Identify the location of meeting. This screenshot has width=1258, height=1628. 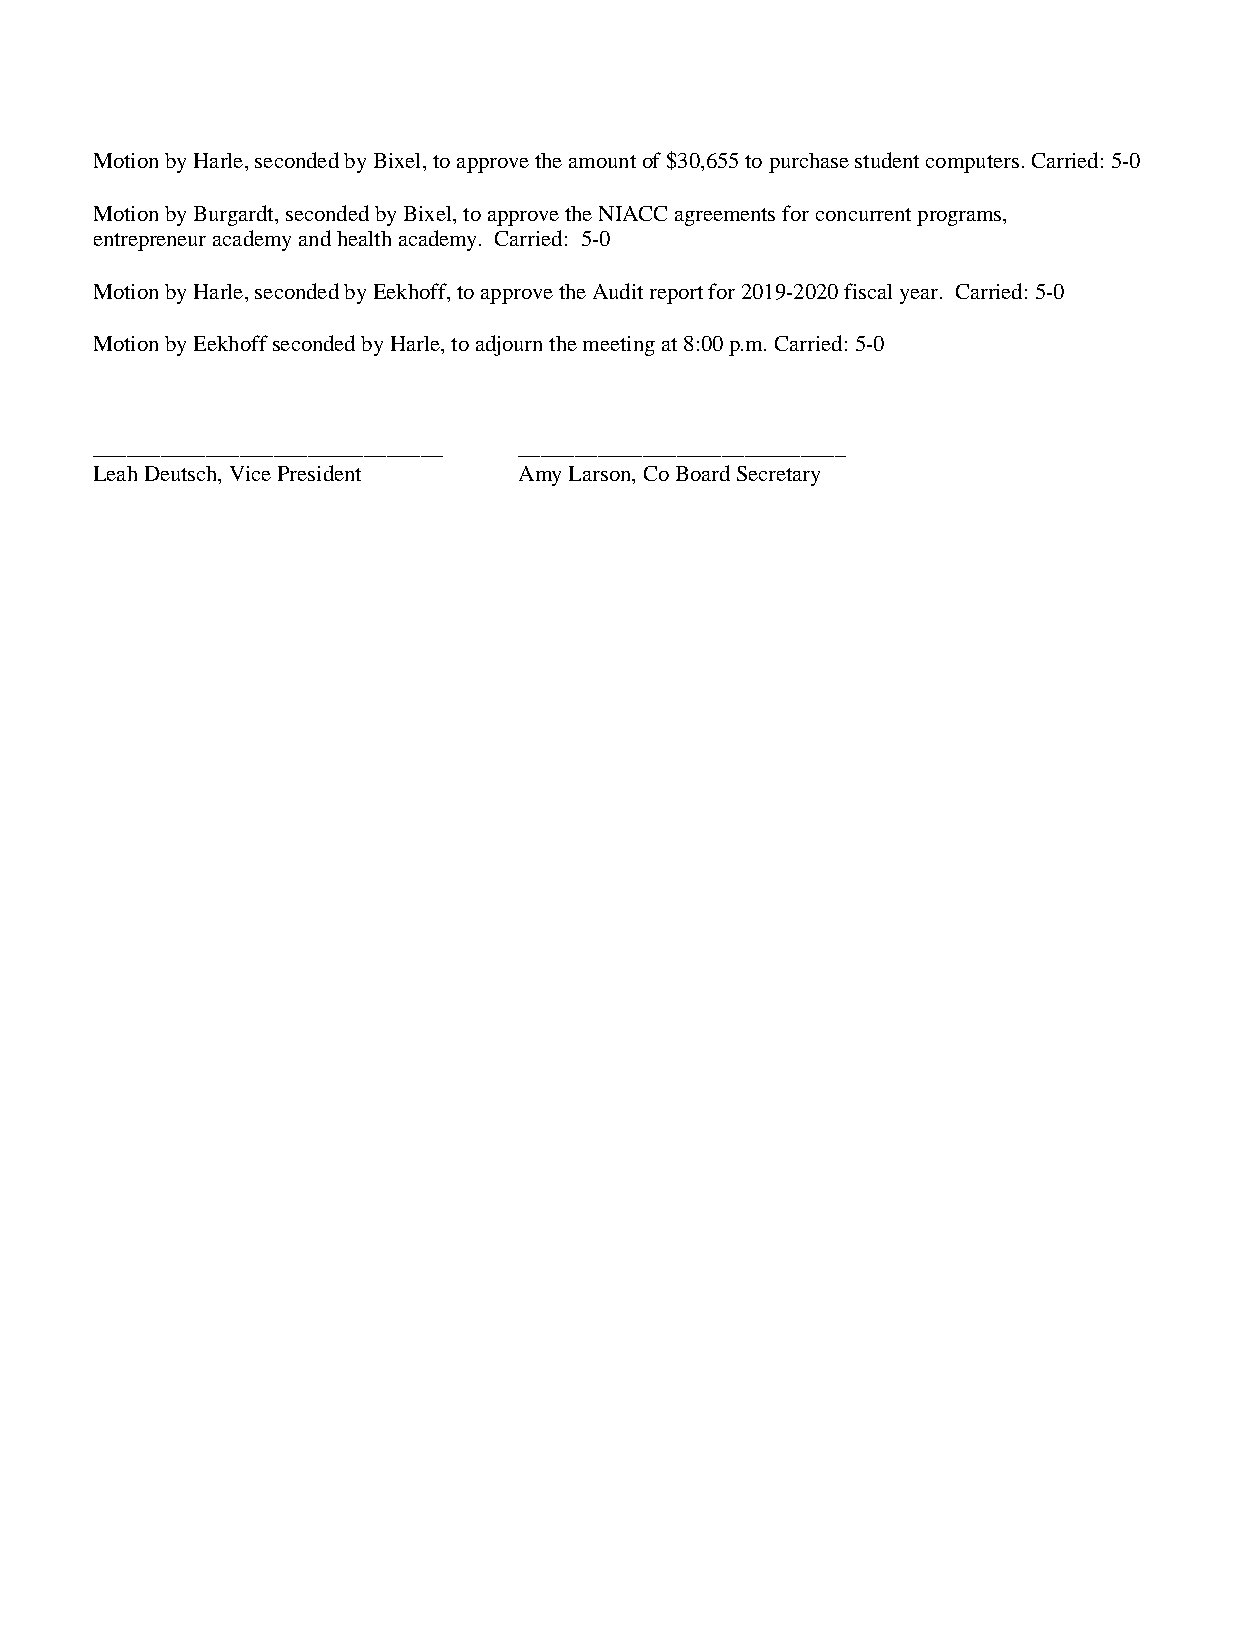
(619, 346).
